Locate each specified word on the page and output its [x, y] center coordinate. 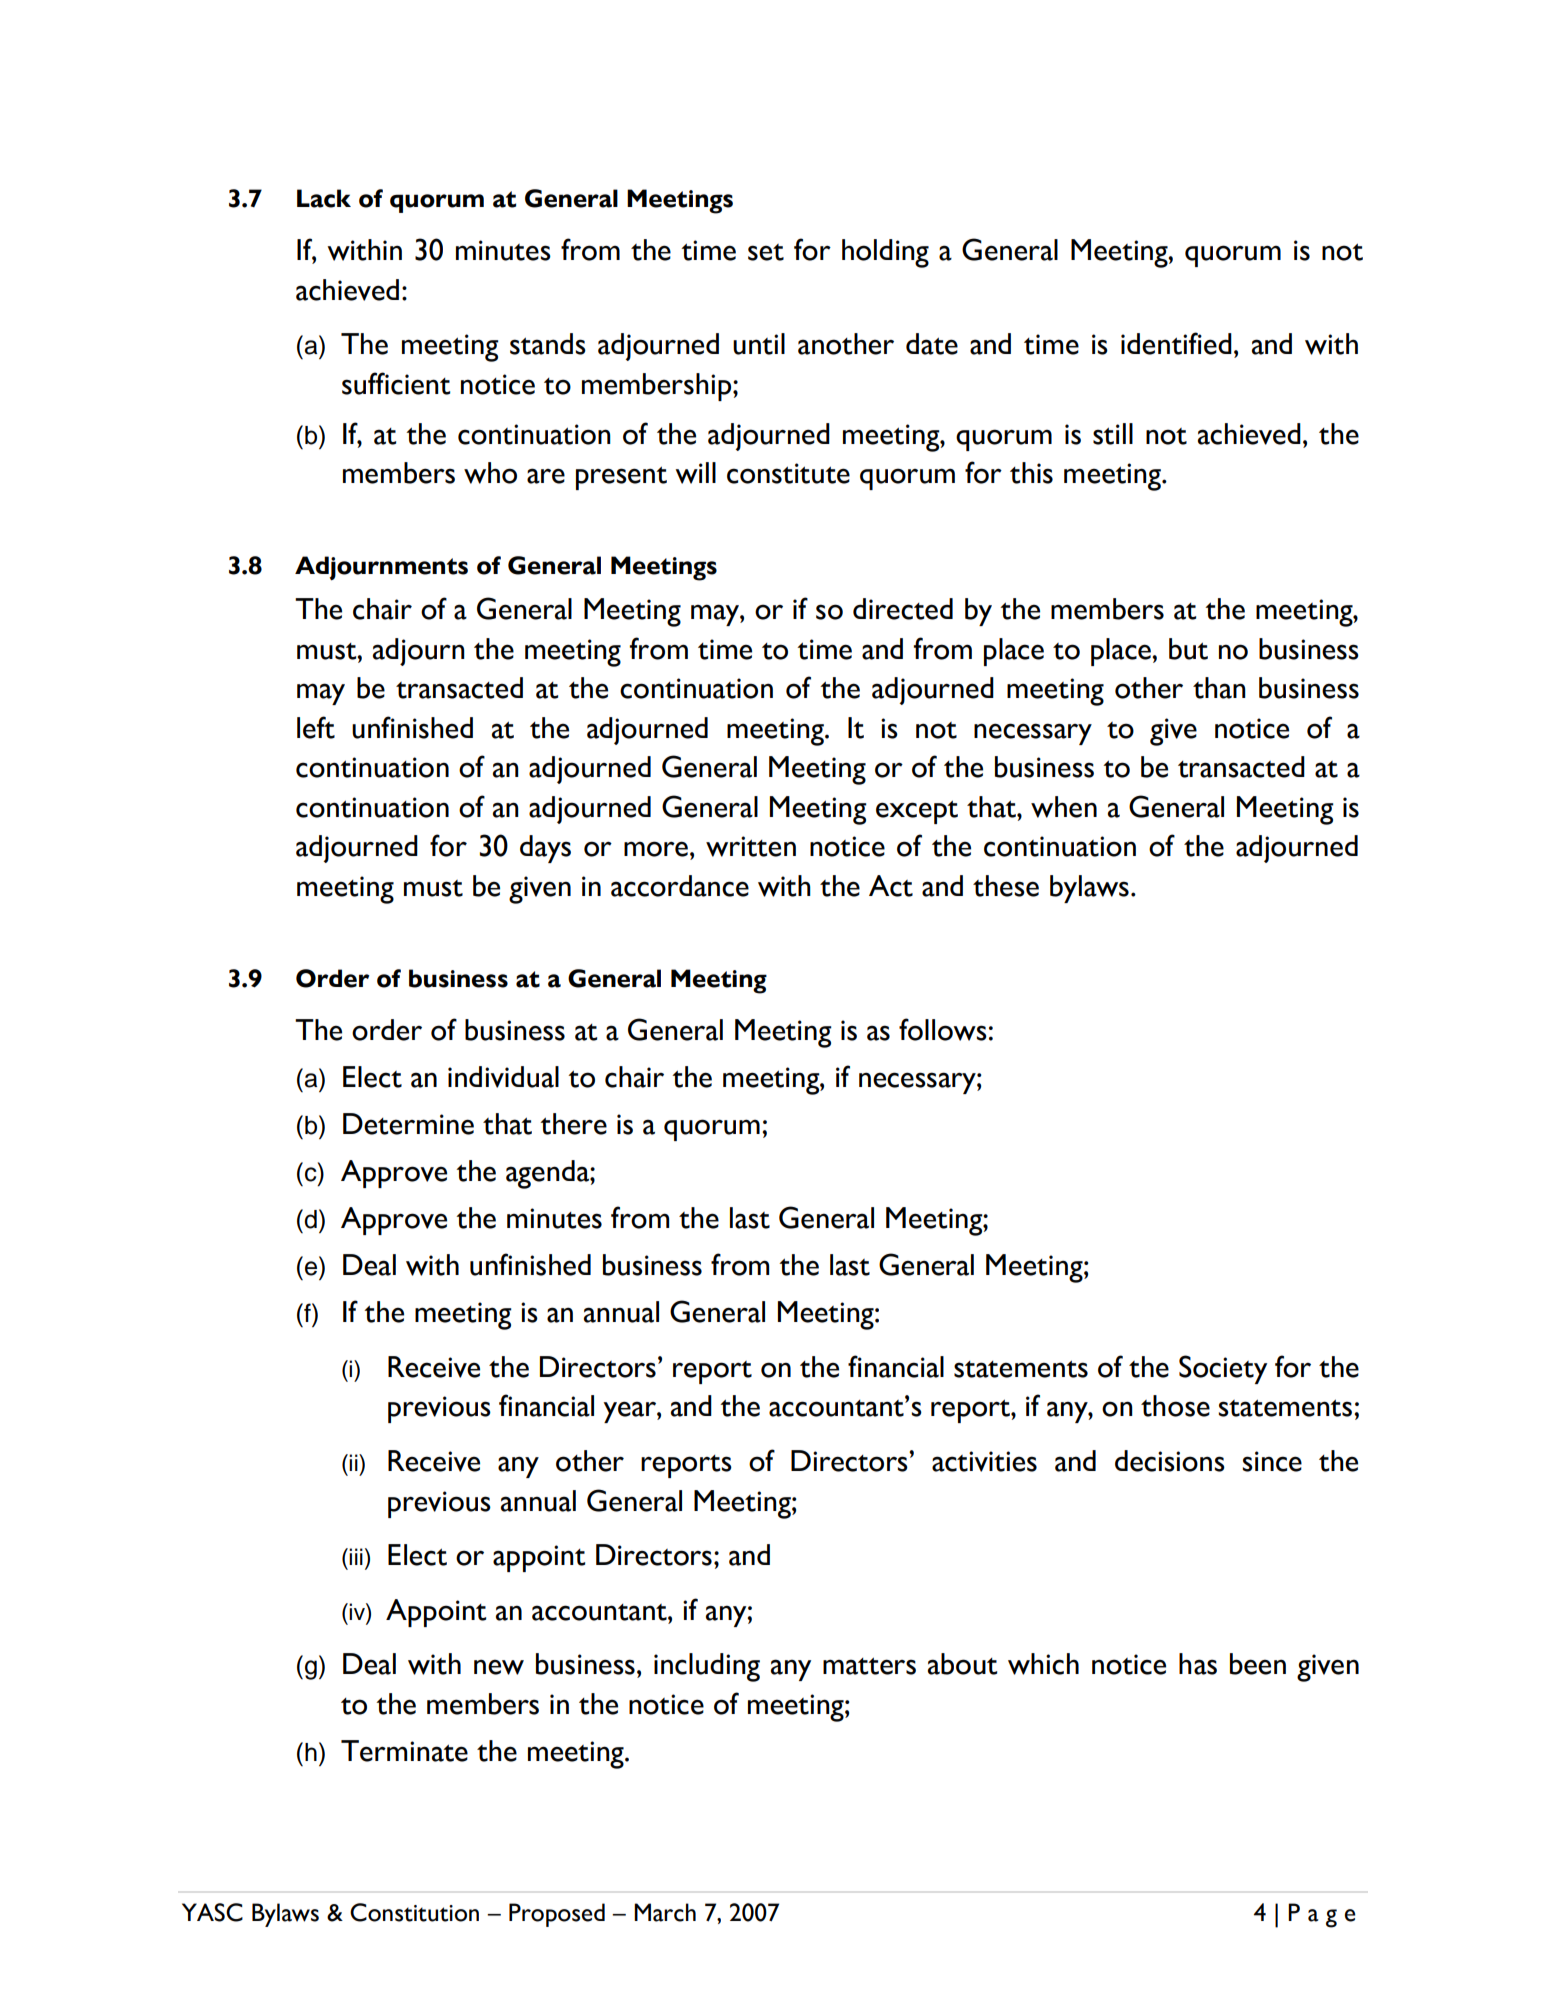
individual [503, 1077]
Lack [324, 198]
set [766, 252]
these [1006, 886]
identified [1176, 343]
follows [943, 1029]
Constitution [414, 1912]
